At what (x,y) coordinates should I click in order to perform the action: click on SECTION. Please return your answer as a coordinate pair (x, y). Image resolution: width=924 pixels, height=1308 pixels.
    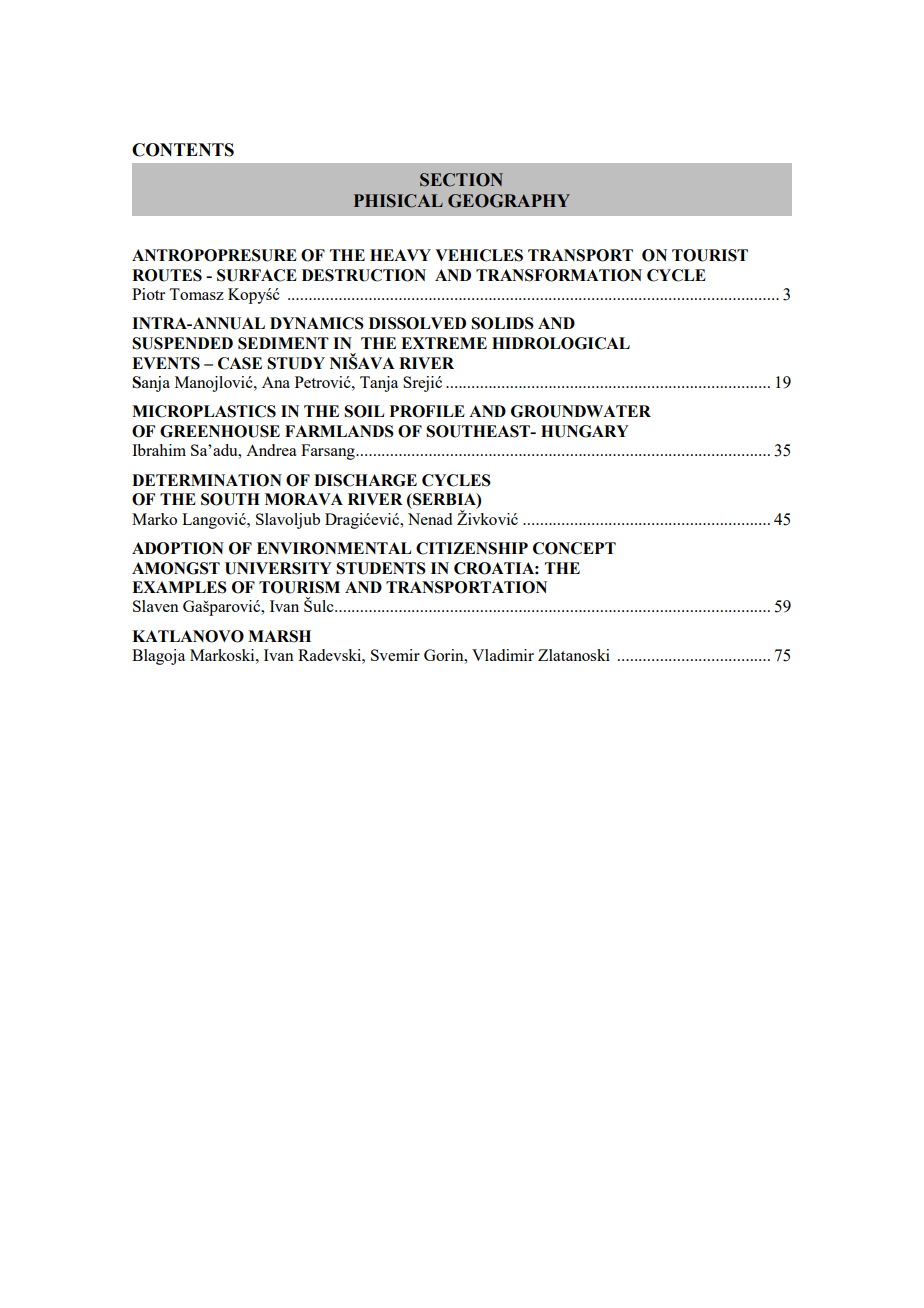
    Looking at the image, I should click on (461, 180).
